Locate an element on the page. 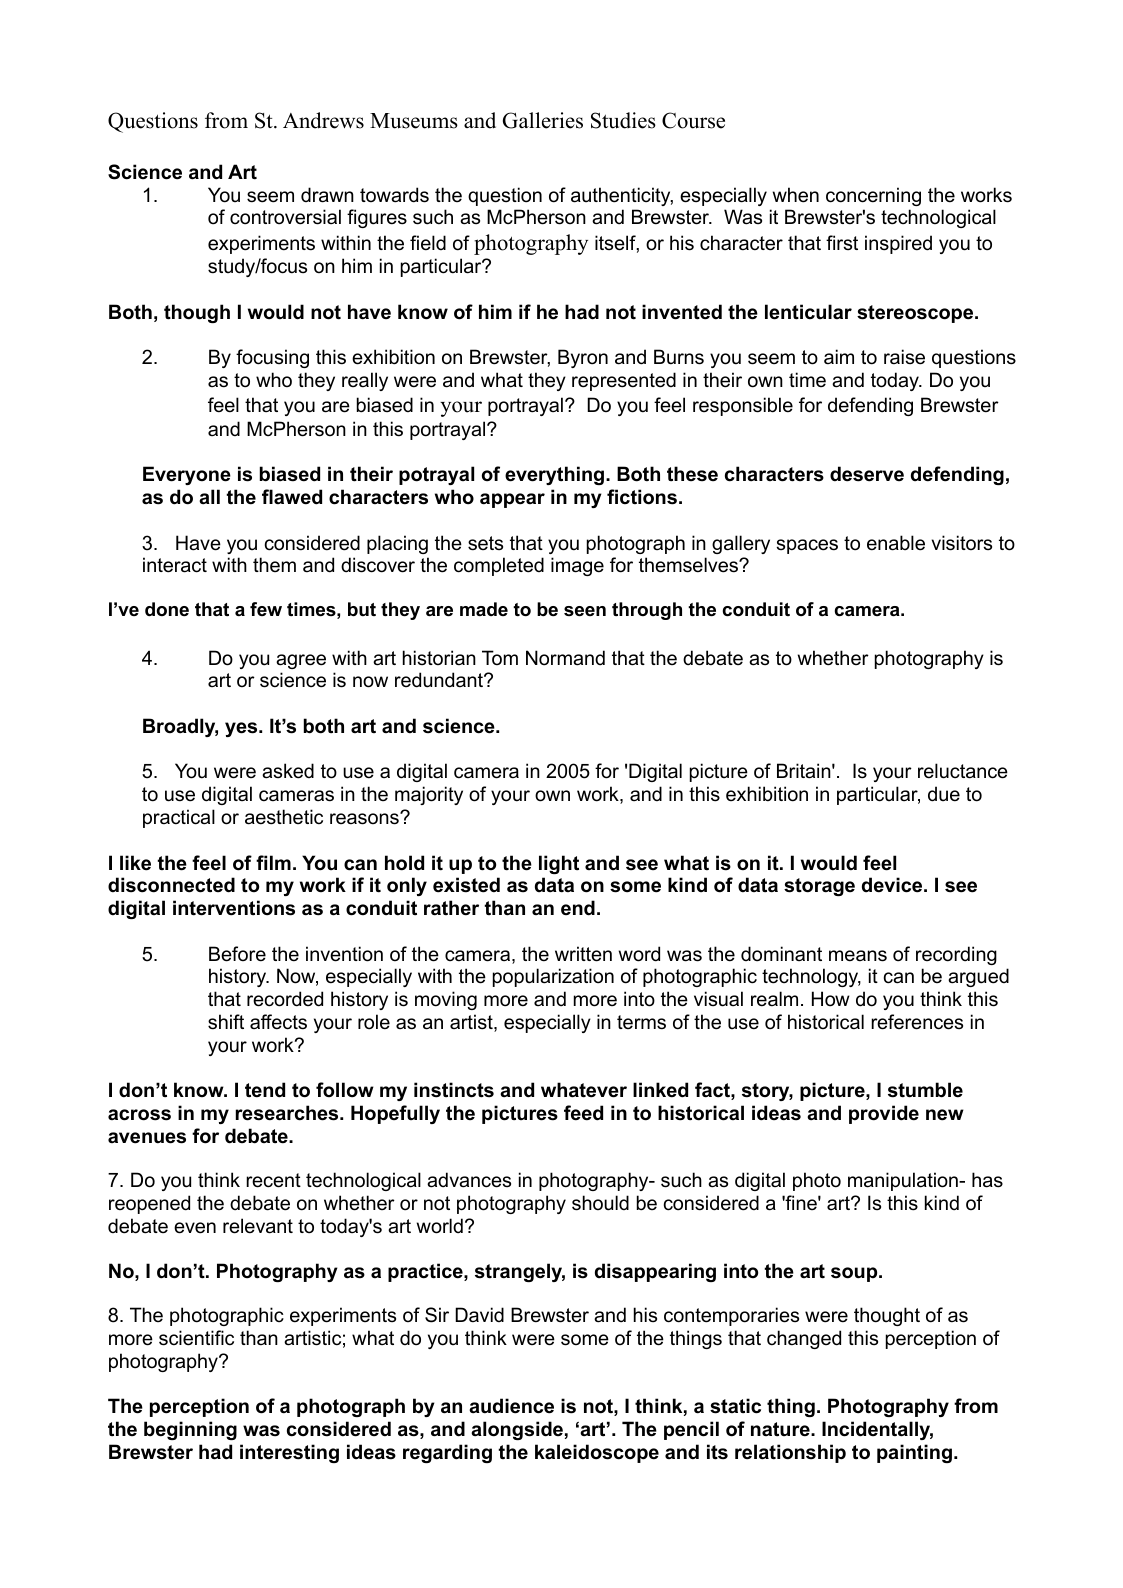 This image has height=1588, width=1123. image is located at coordinates (577, 566).
